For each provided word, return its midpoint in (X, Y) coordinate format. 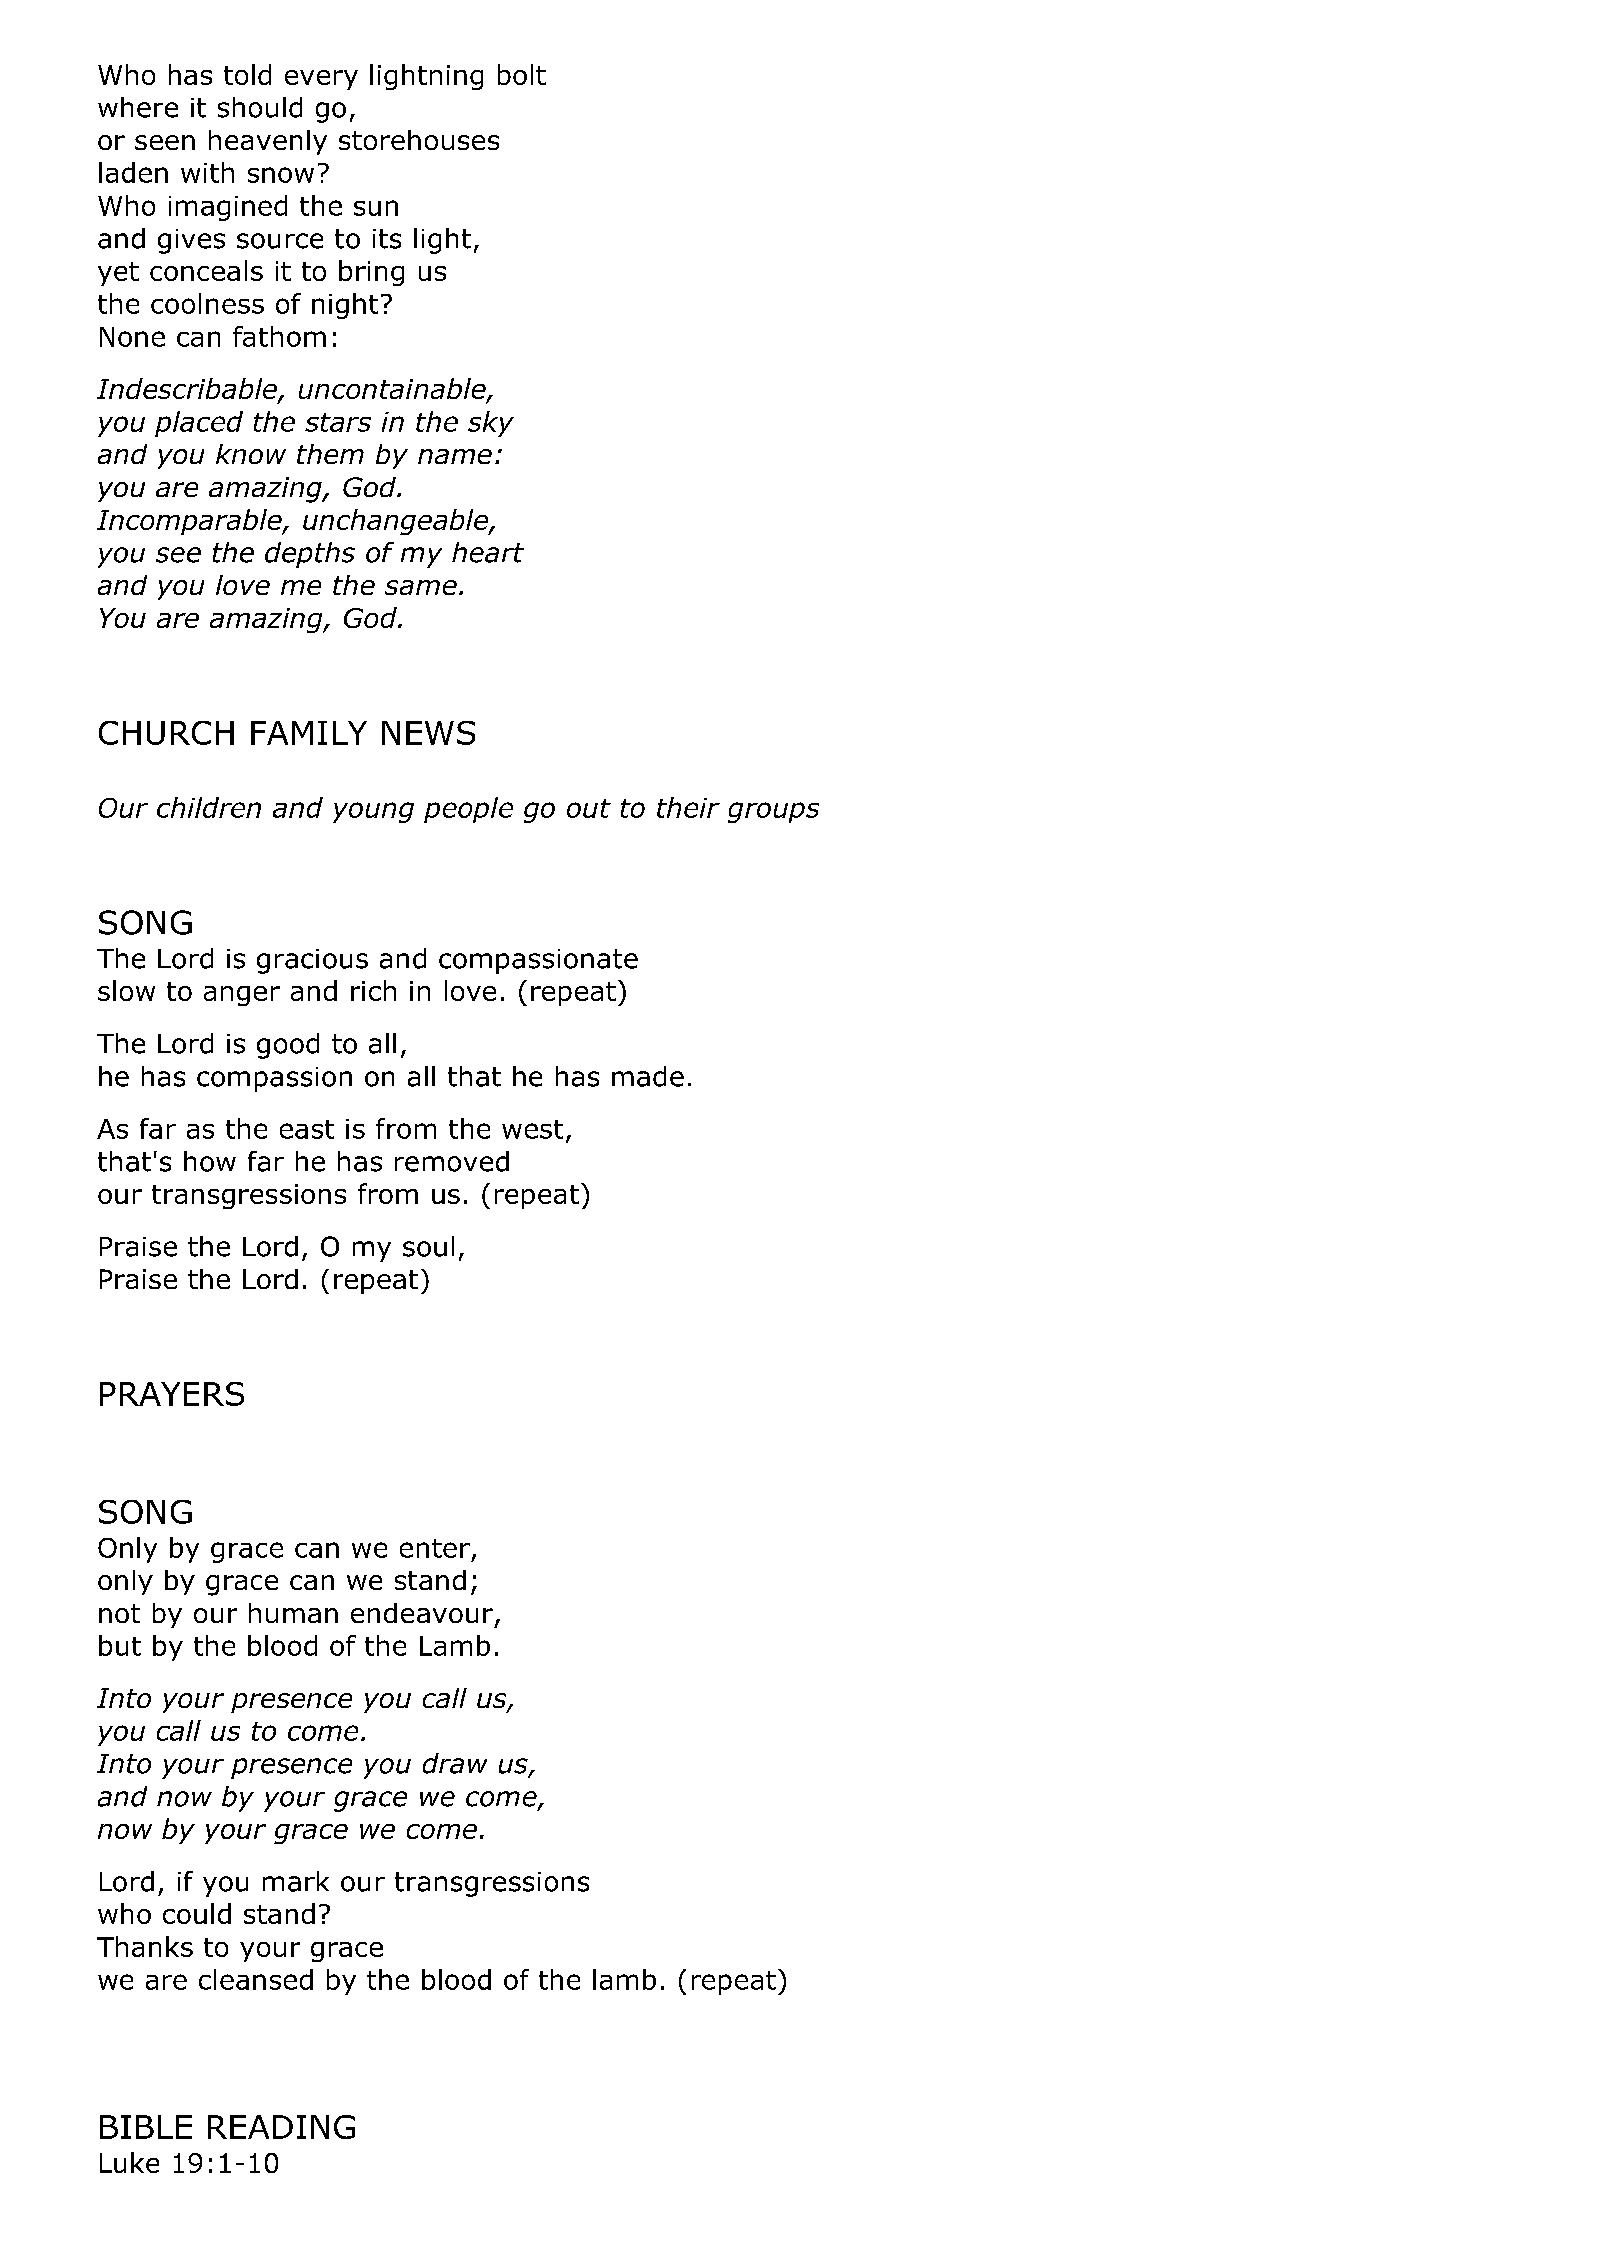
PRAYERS (172, 1394)
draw (455, 1763)
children (209, 807)
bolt (522, 74)
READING (281, 2127)
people (468, 810)
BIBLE (146, 2127)
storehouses (419, 140)
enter (435, 1548)
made (648, 1076)
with (207, 172)
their (688, 807)
